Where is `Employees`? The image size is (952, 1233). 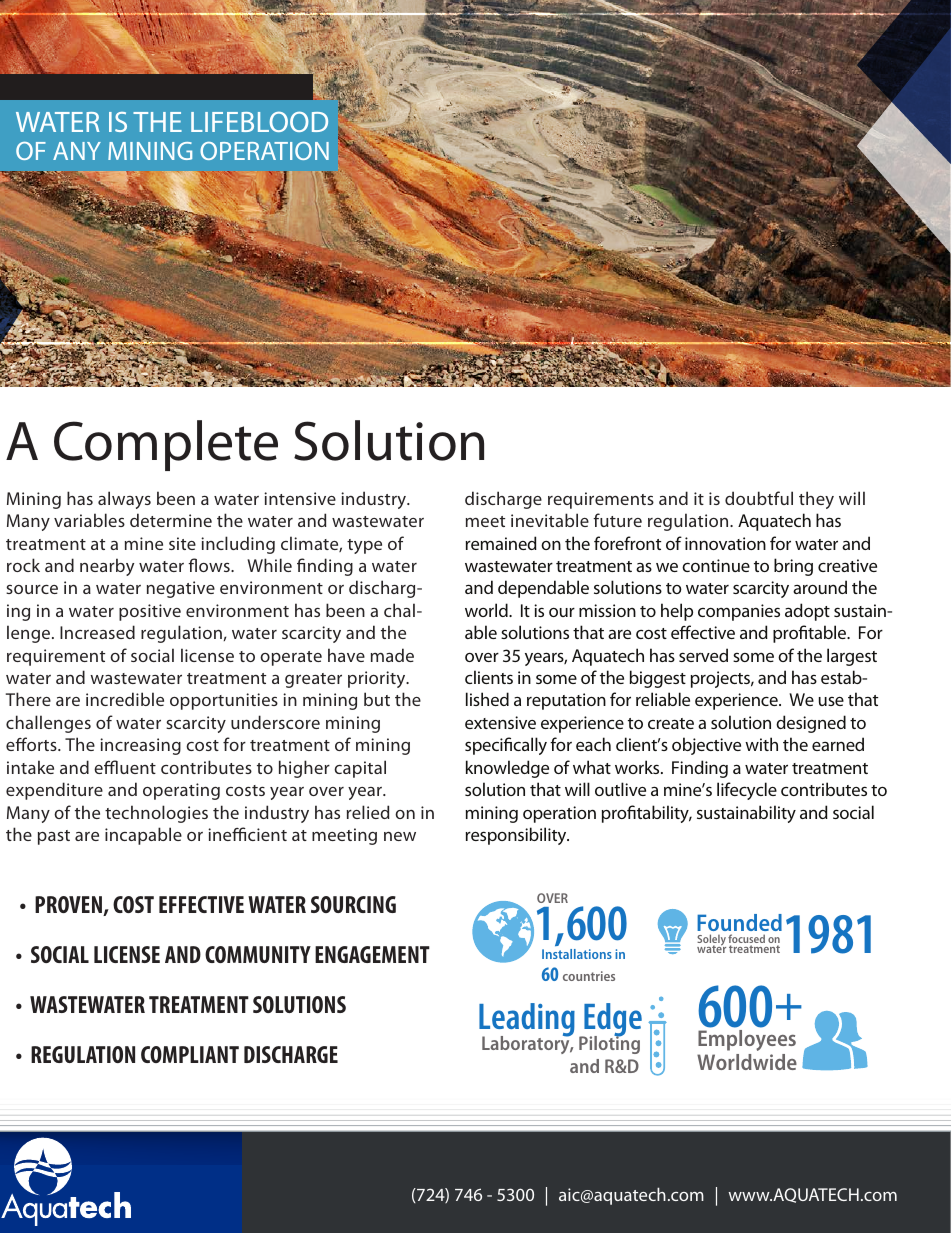 Employees is located at coordinates (747, 1040).
